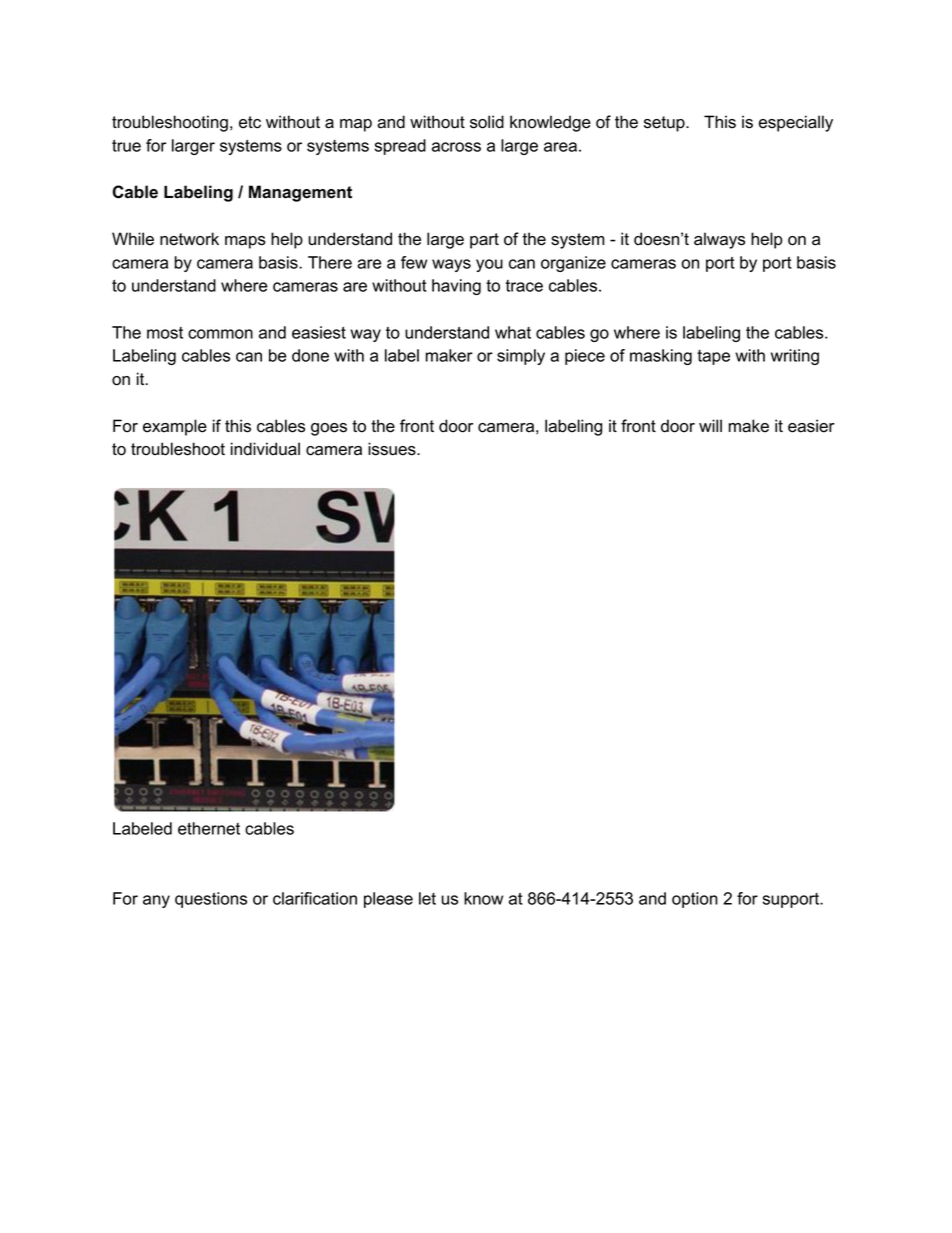  Describe the element at coordinates (665, 124) in the page. I see `setup` at that location.
